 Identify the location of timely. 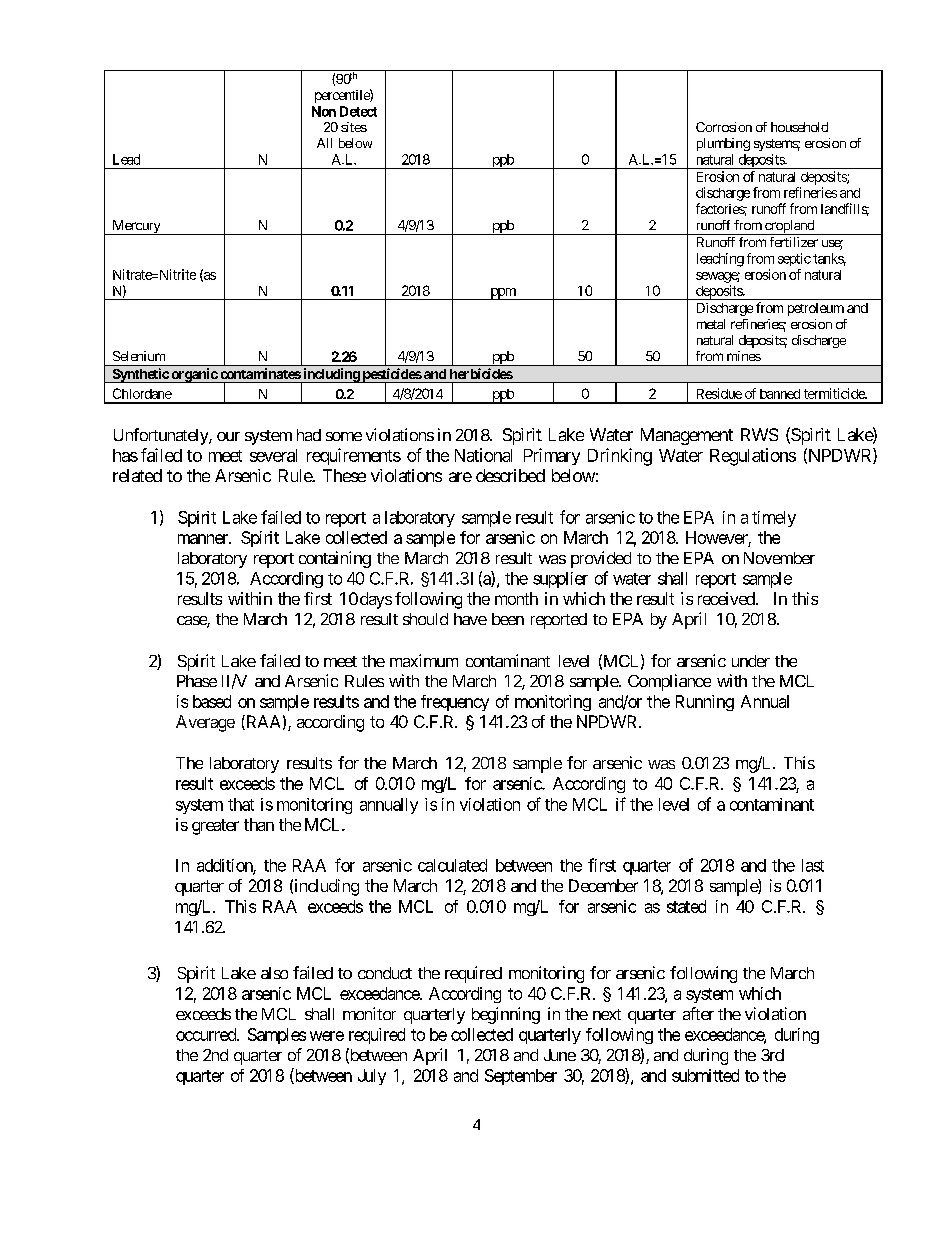
(774, 519).
